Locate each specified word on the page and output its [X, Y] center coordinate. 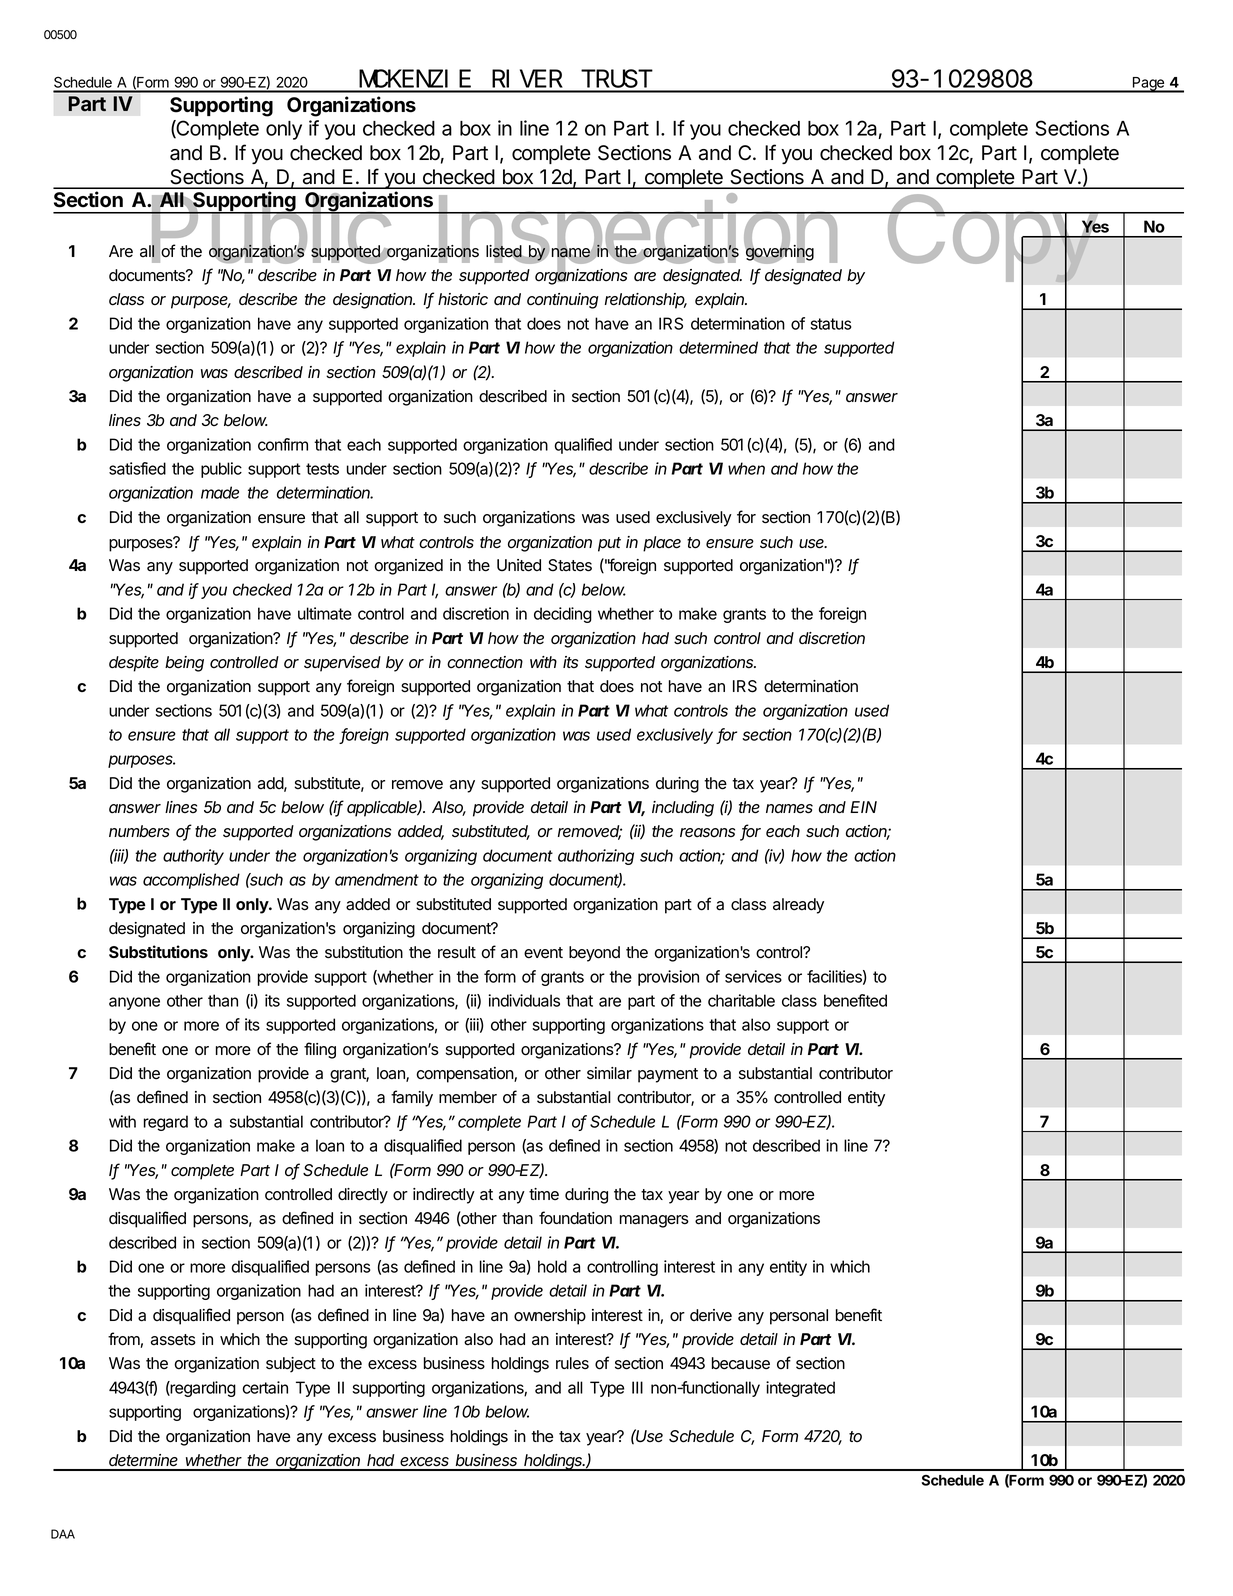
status [831, 324]
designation [374, 301]
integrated [800, 1389]
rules [572, 1363]
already [798, 906]
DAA [63, 1534]
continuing [563, 301]
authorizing [596, 857]
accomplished [191, 881]
